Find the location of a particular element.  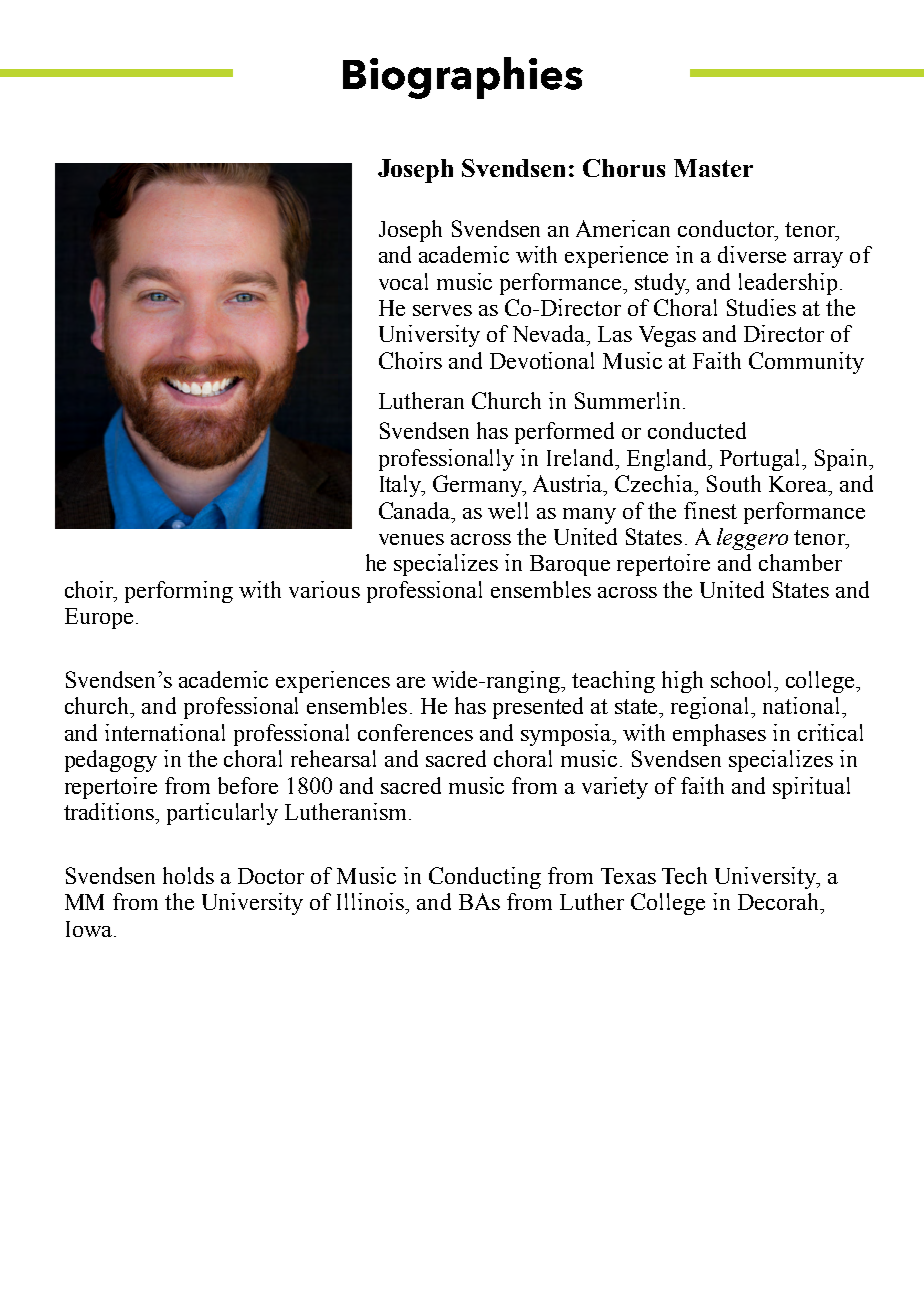

vocal is located at coordinates (403, 281).
